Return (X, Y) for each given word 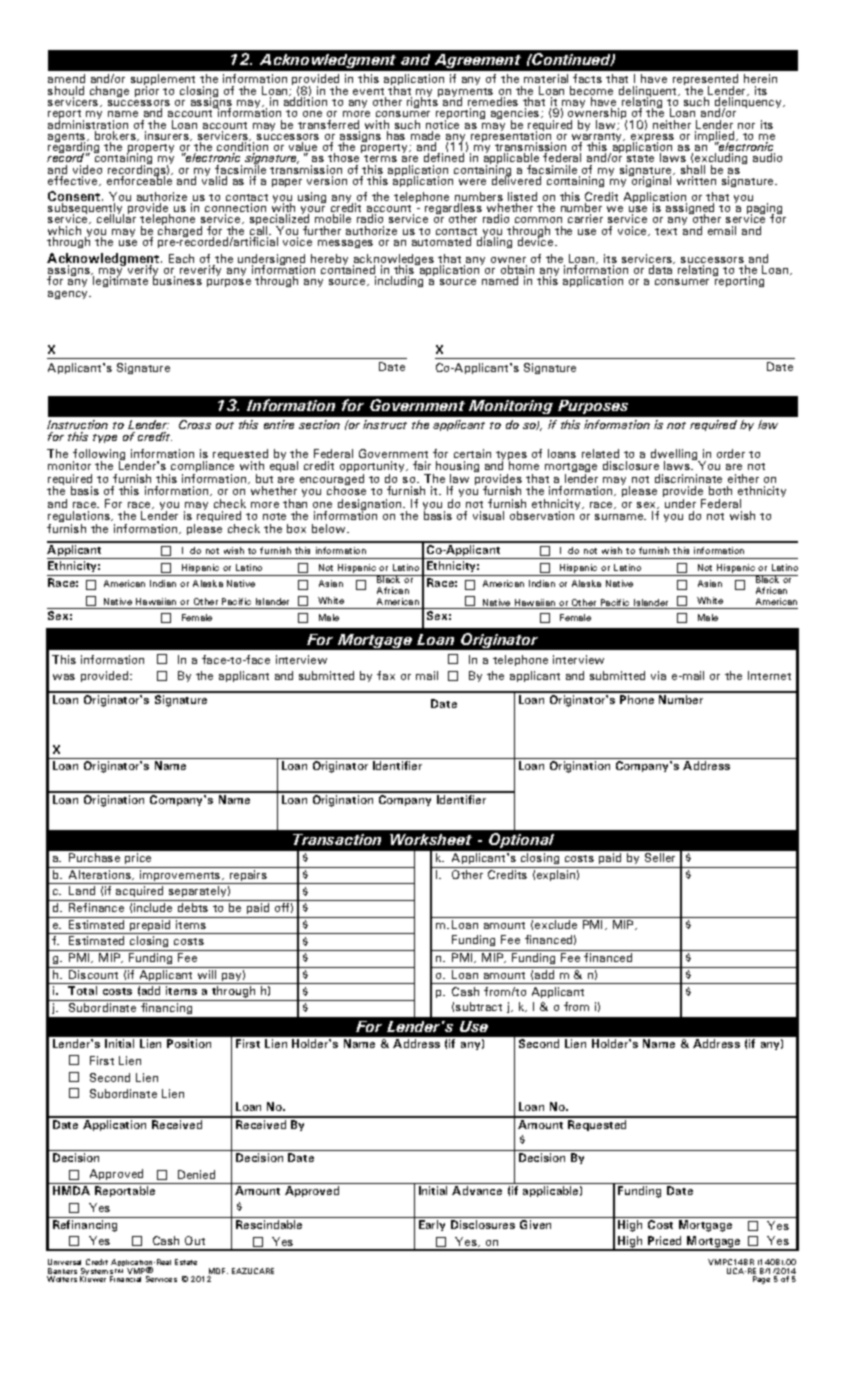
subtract (479, 1006)
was (64, 677)
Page (761, 1280)
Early (432, 1225)
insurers (168, 136)
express (652, 139)
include (153, 907)
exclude (556, 924)
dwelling (675, 456)
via (658, 675)
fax (386, 675)
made (425, 137)
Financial (125, 1279)
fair (422, 465)
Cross (195, 424)
